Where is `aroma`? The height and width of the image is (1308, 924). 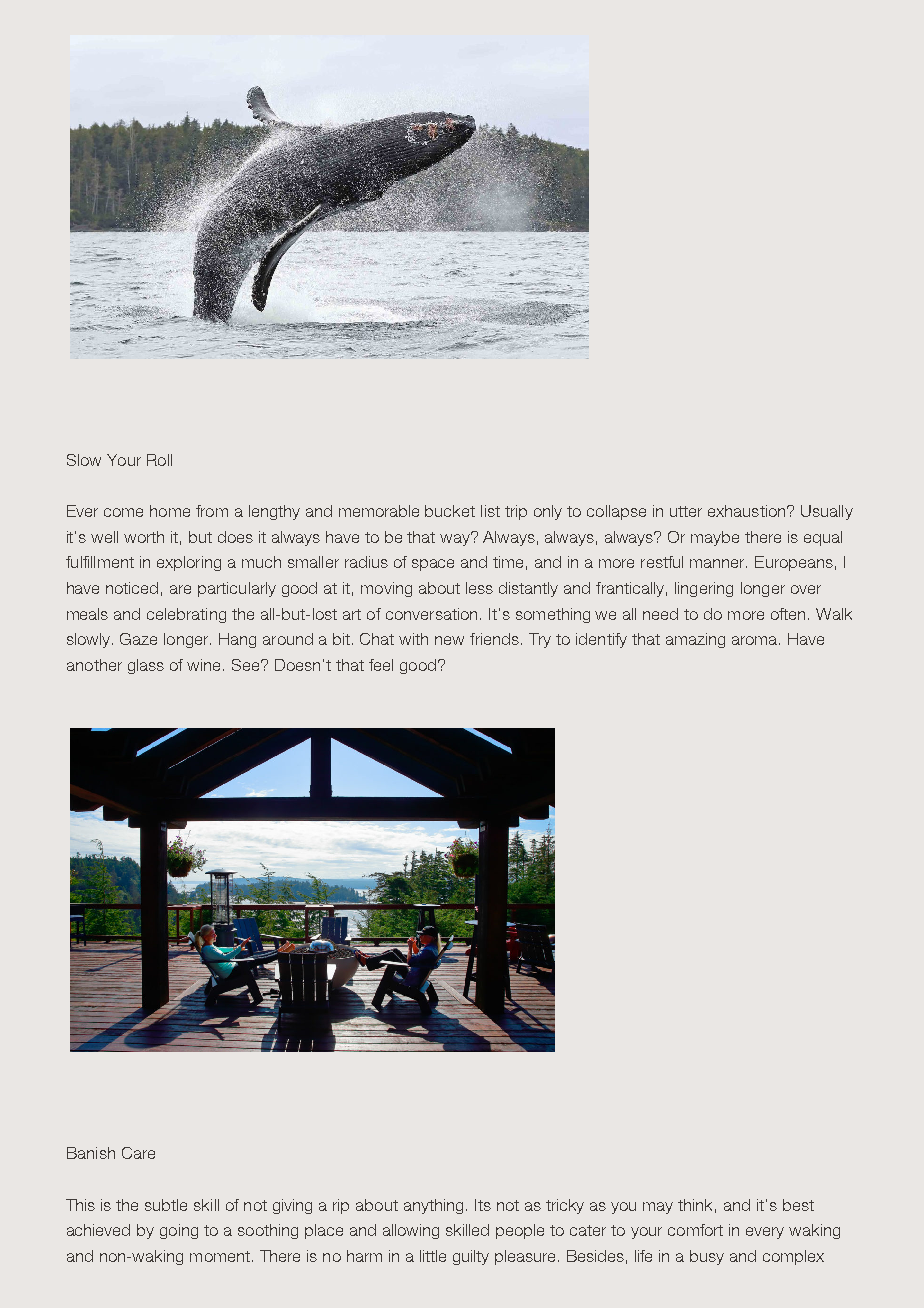
aroma is located at coordinates (756, 640).
